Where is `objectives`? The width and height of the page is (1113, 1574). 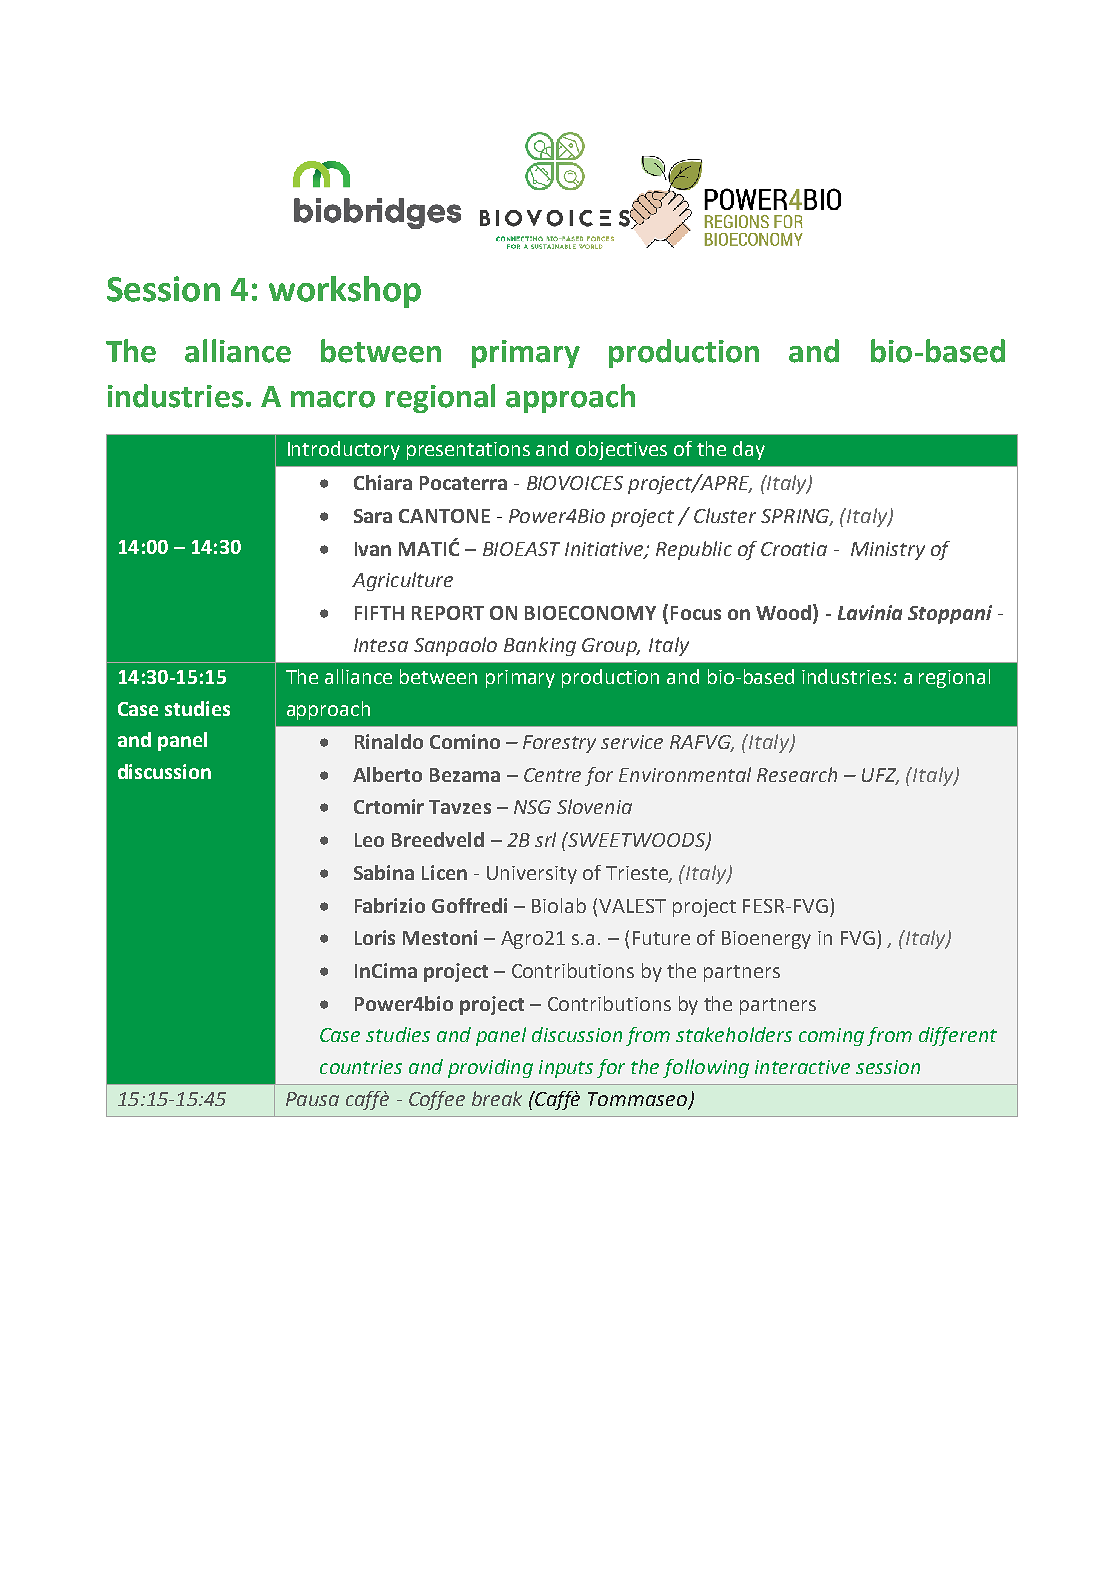 objectives is located at coordinates (621, 450).
